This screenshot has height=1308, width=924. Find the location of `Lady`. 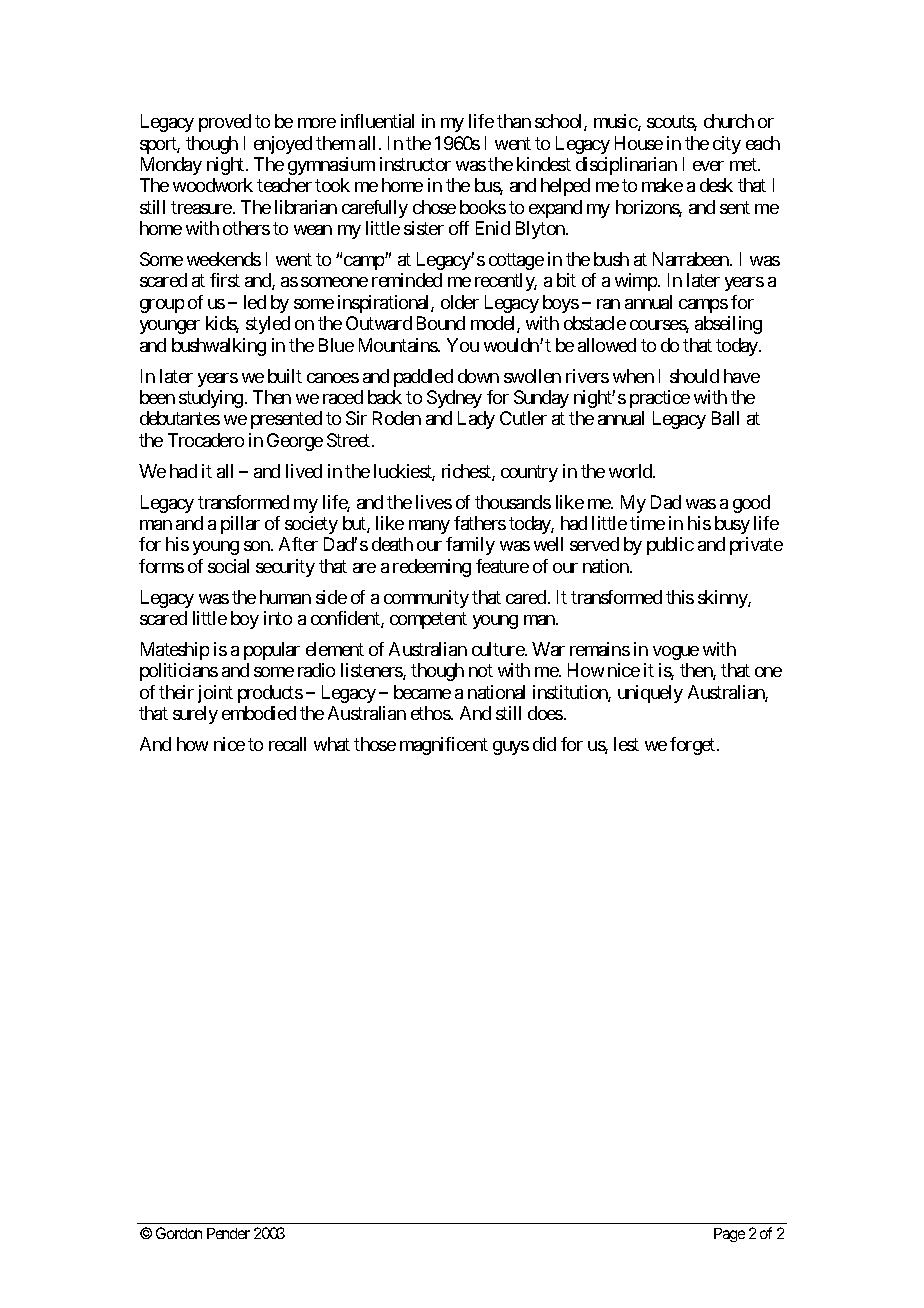

Lady is located at coordinates (476, 420).
